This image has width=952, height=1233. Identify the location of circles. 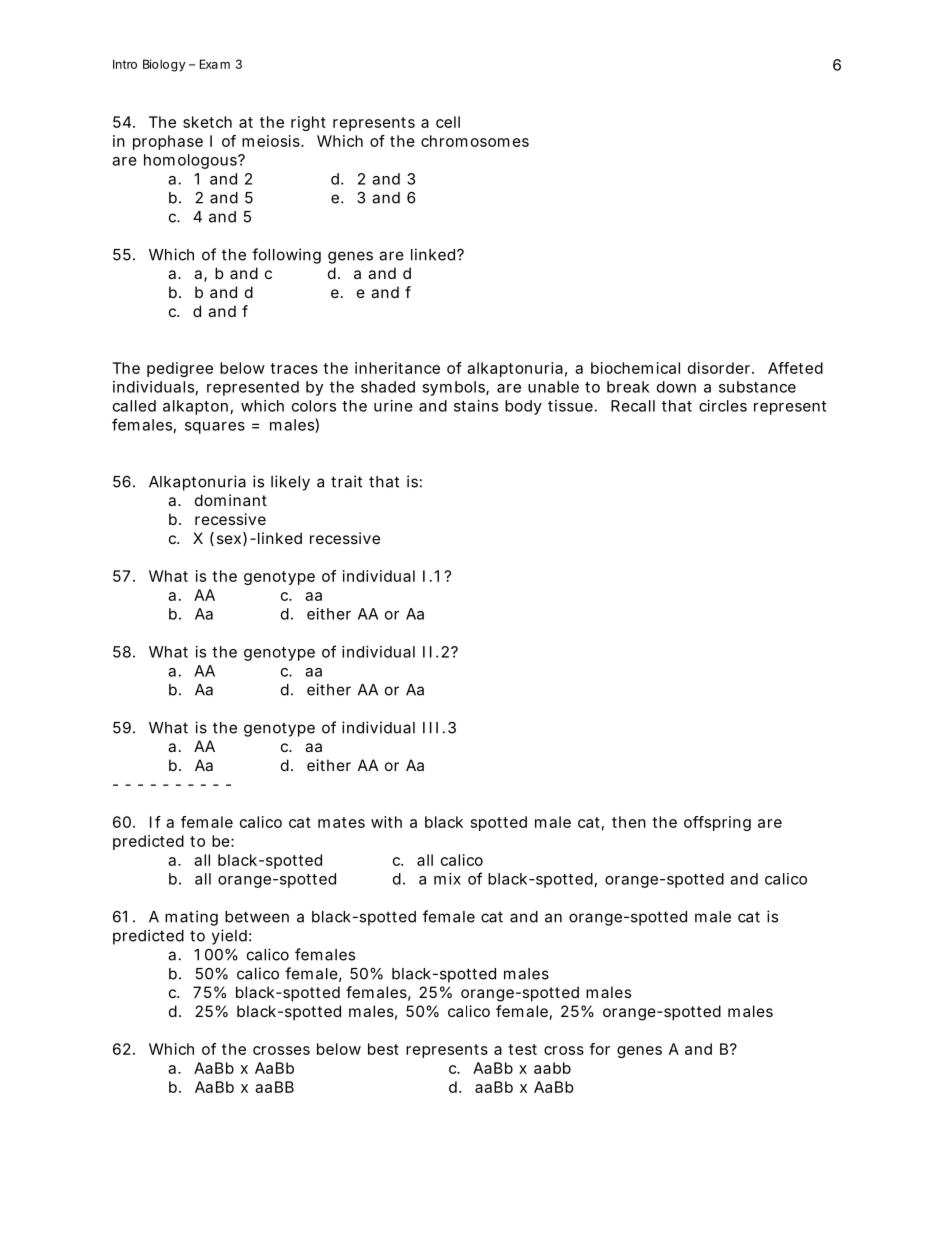
(723, 406).
